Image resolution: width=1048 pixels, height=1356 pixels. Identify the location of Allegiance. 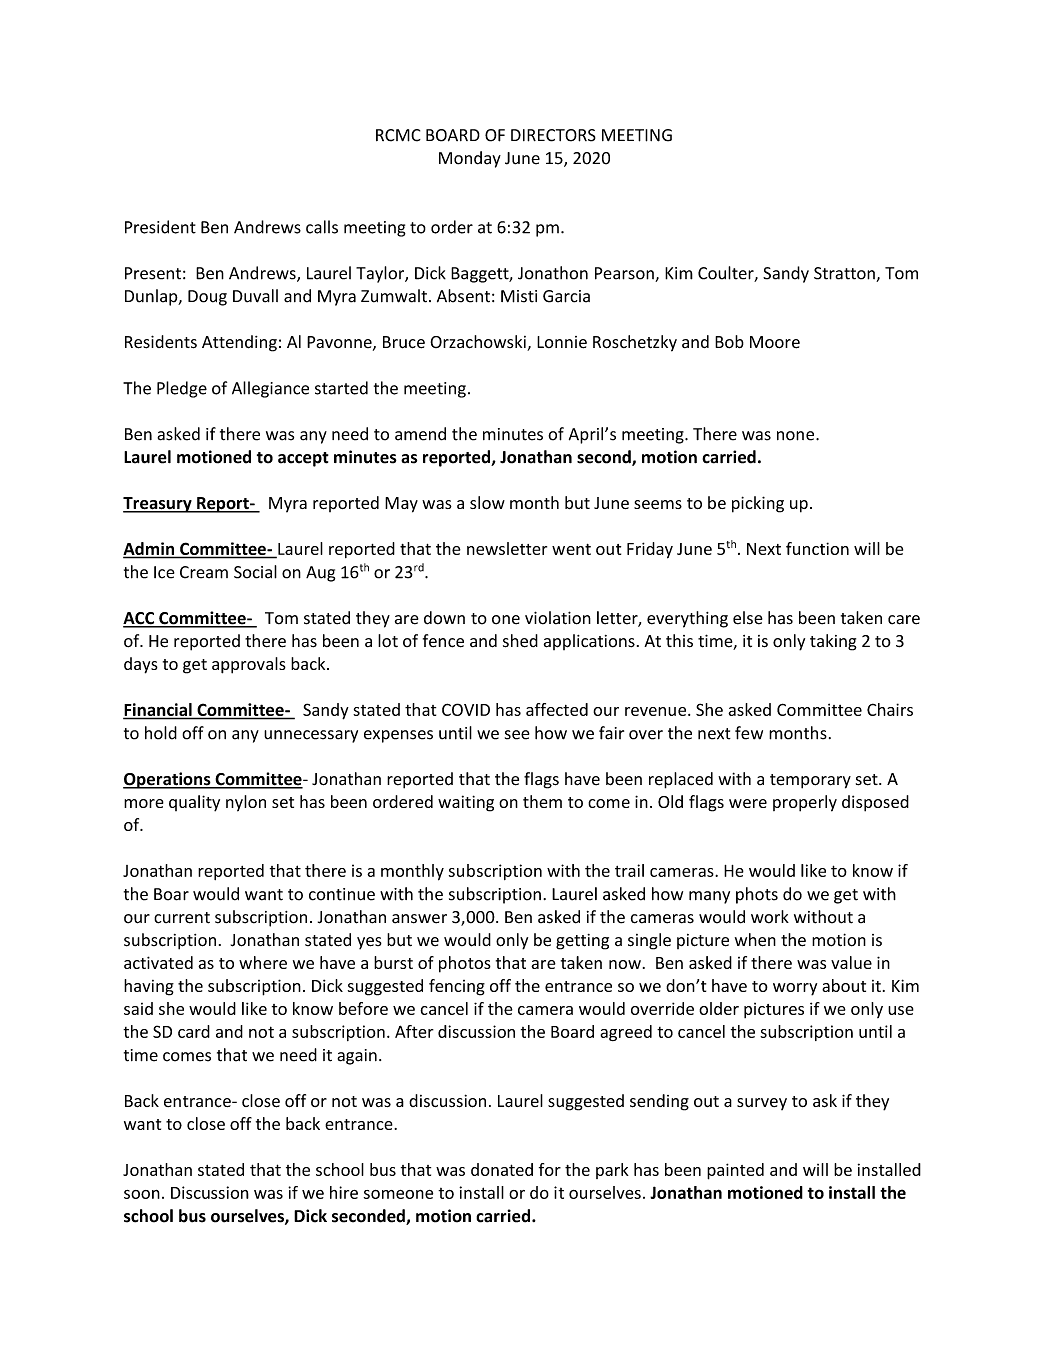
(270, 389).
